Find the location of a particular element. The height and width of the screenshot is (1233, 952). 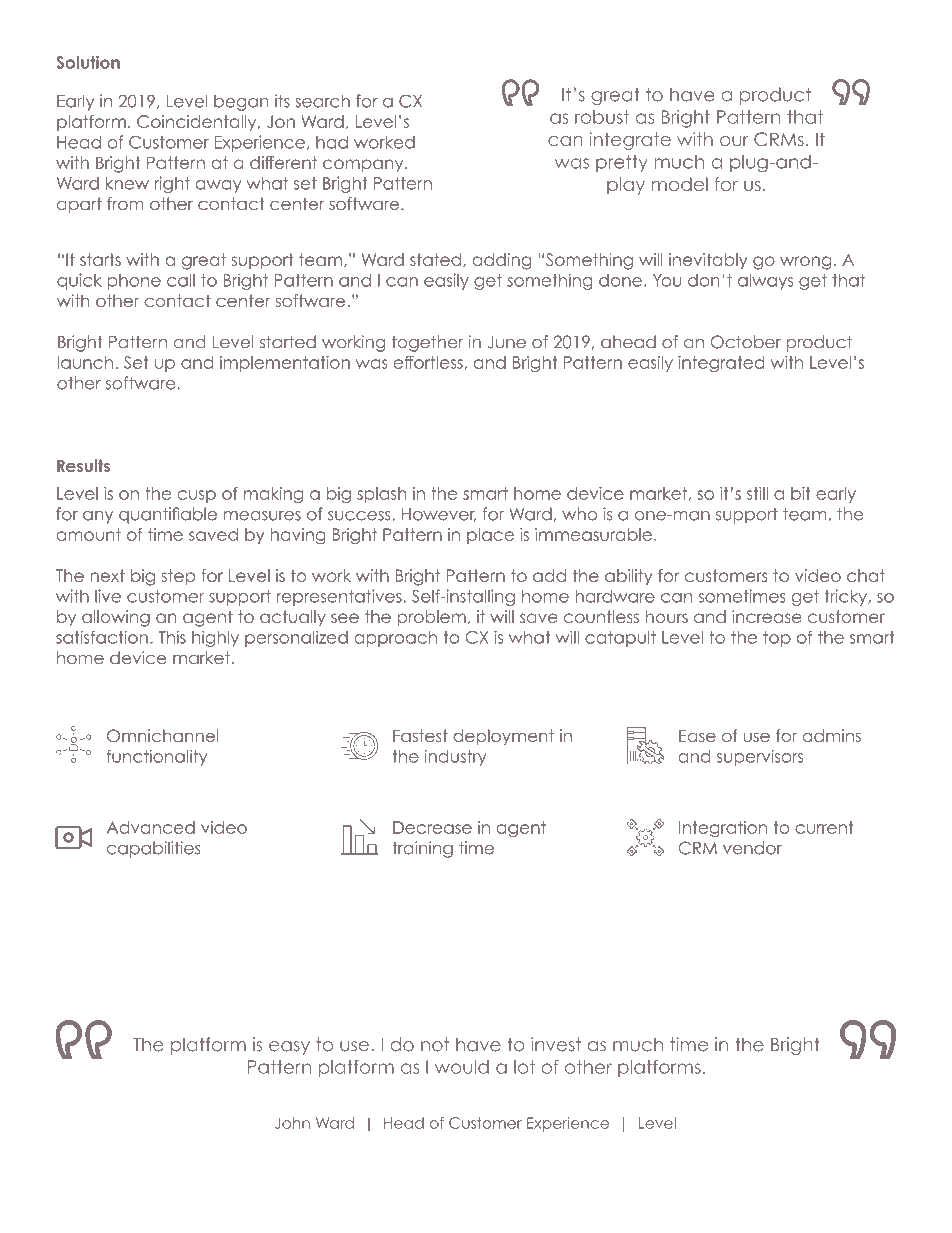

industry is located at coordinates (455, 758).
